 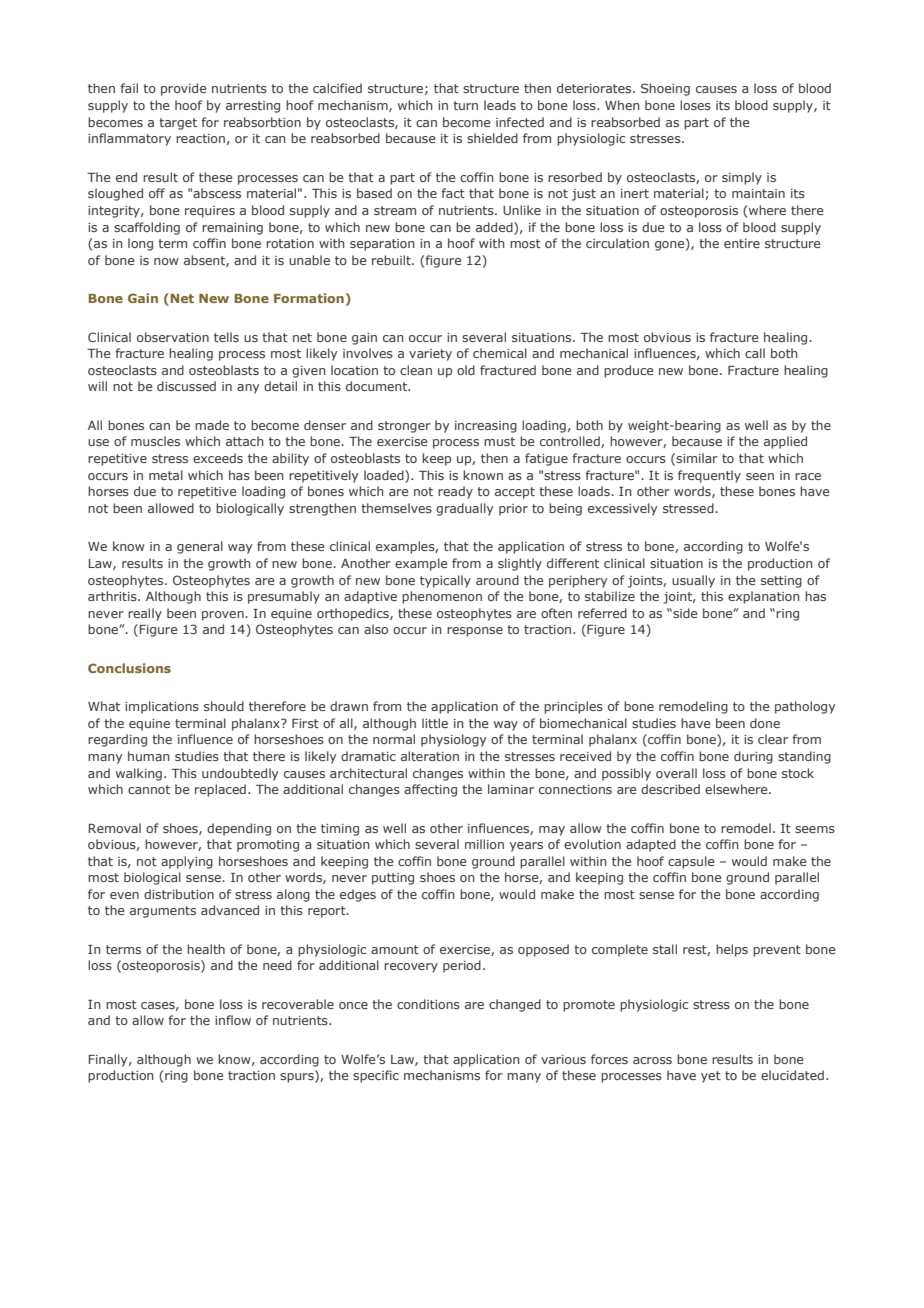 What do you see at coordinates (765, 723) in the image?
I see `done` at bounding box center [765, 723].
